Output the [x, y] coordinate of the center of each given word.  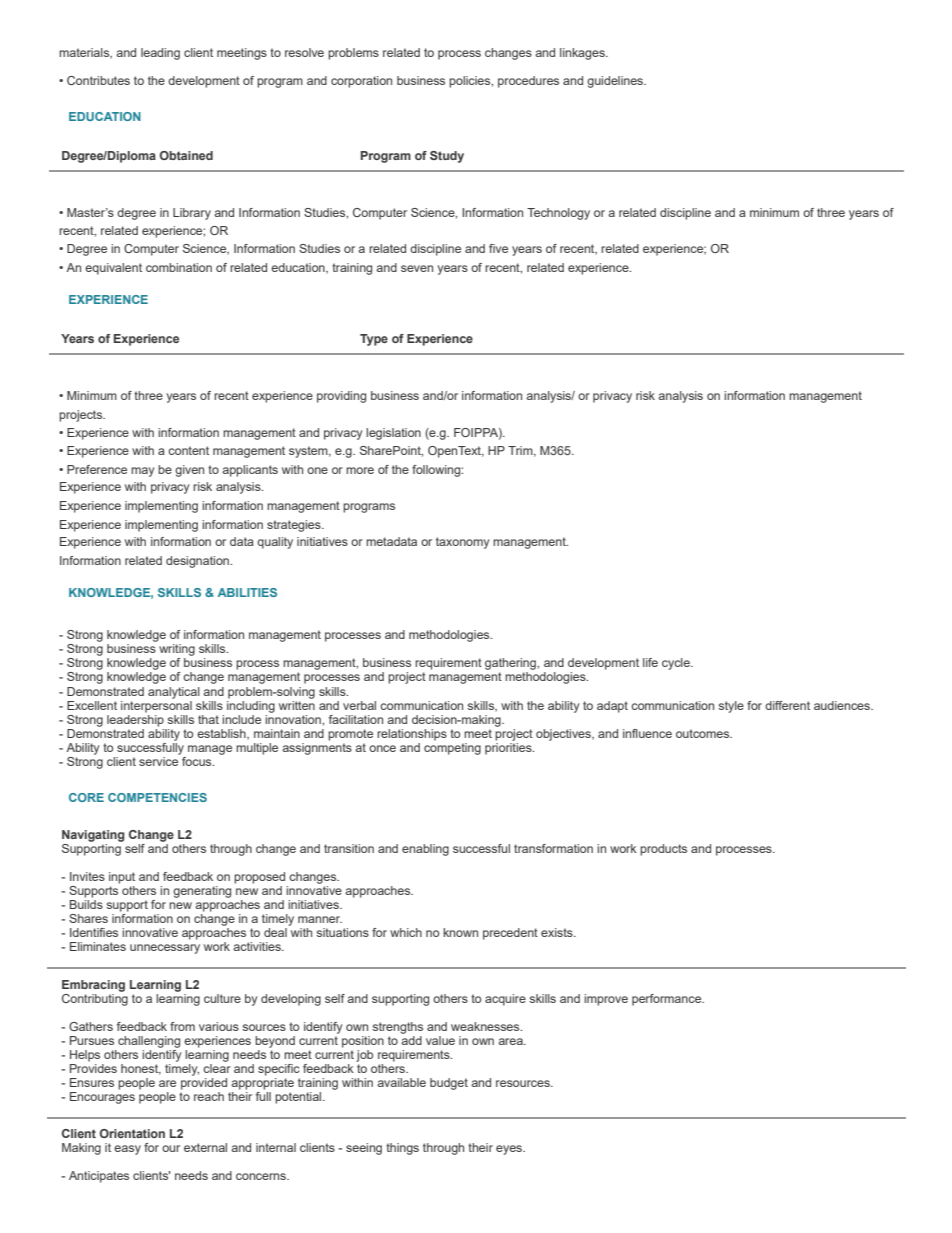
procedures [528, 82]
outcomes [704, 733]
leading [160, 54]
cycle [677, 664]
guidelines [616, 82]
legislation [393, 434]
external [205, 1147]
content [188, 450]
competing [452, 747]
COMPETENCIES [157, 797]
